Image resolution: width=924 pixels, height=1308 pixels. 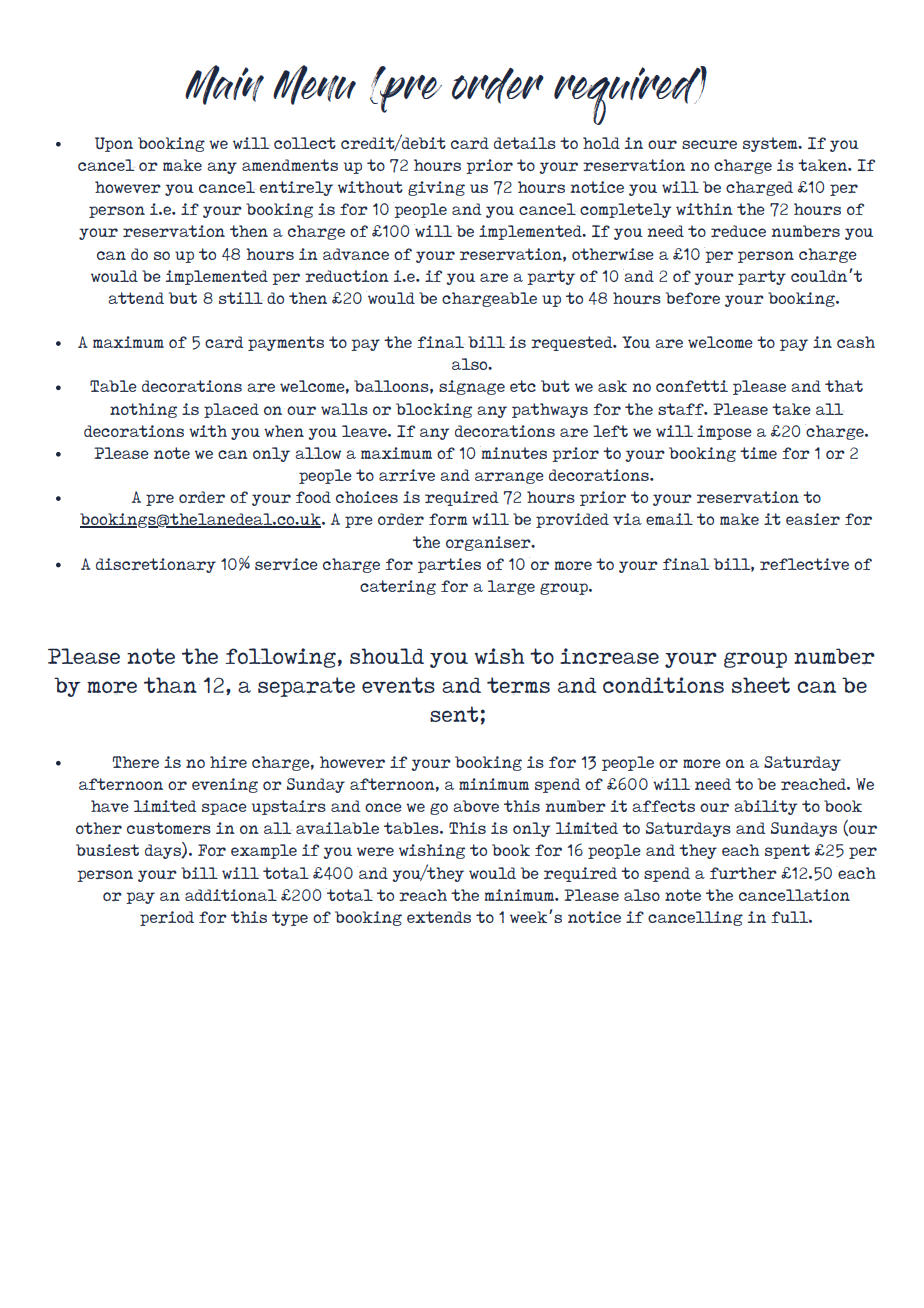 I want to click on additional, so click(x=231, y=895).
